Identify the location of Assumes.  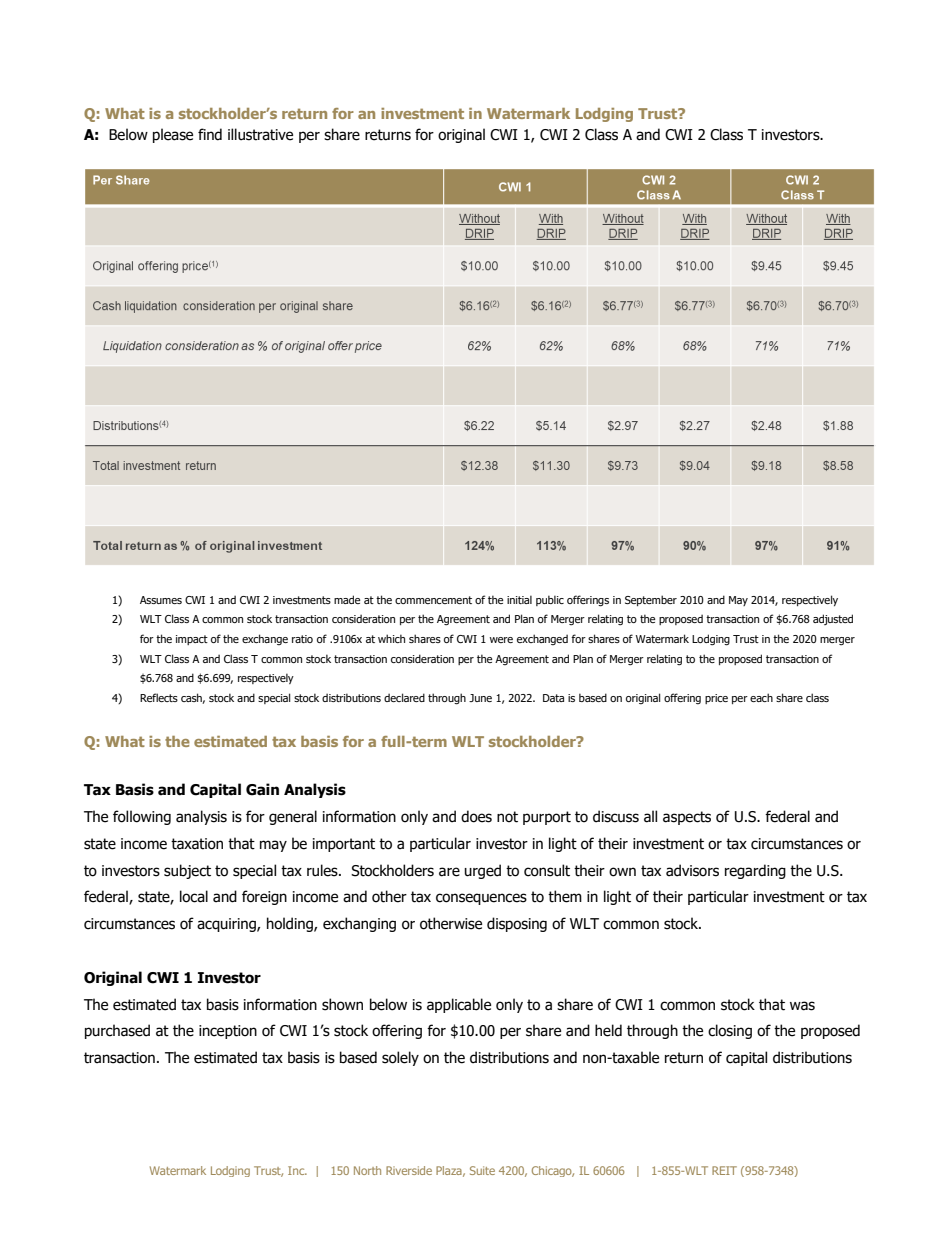
(161, 600).
